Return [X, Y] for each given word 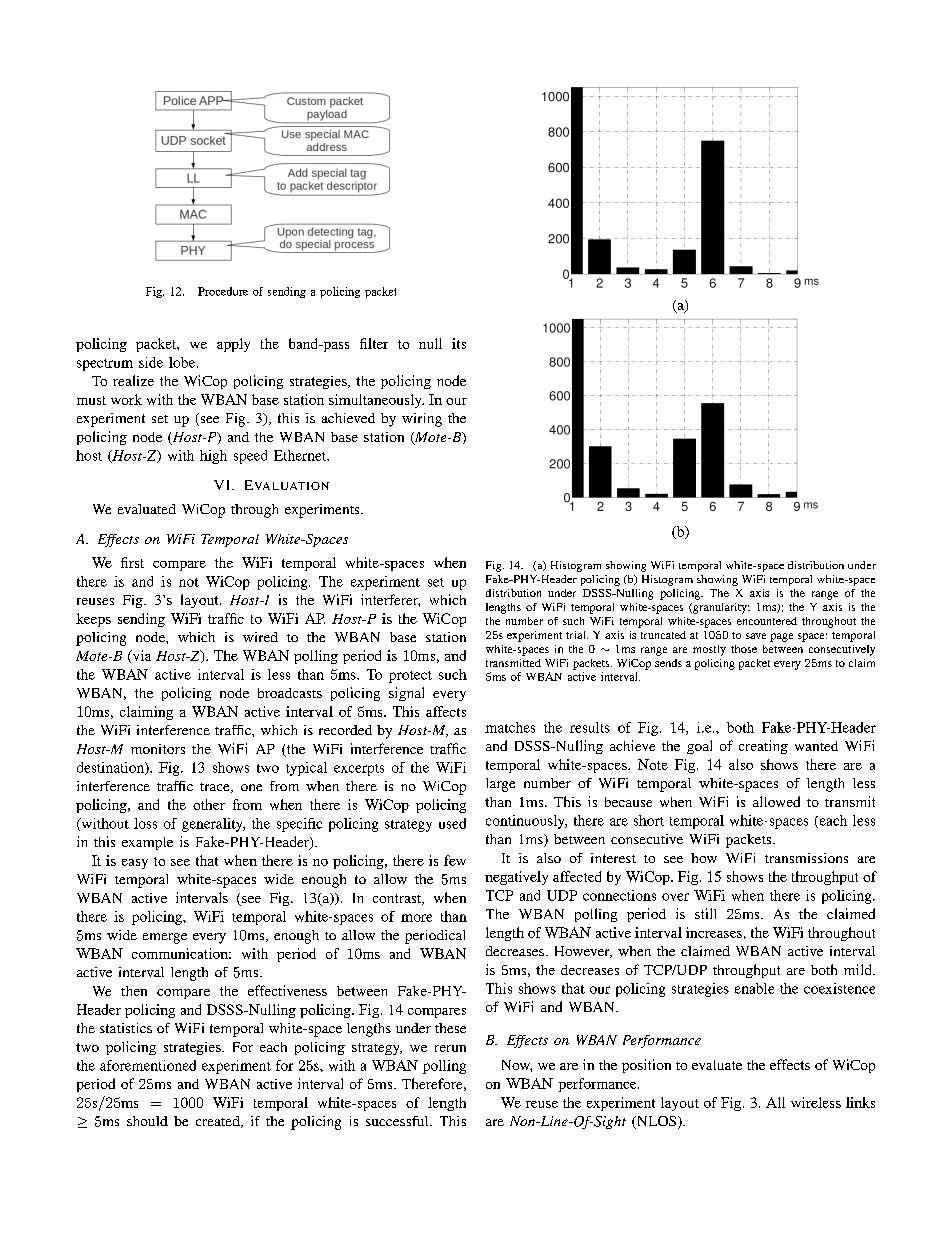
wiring [422, 420]
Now [517, 1066]
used [452, 823]
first [132, 562]
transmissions [806, 858]
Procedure [223, 291]
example [147, 843]
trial [577, 635]
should [147, 1121]
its [459, 343]
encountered [767, 621]
